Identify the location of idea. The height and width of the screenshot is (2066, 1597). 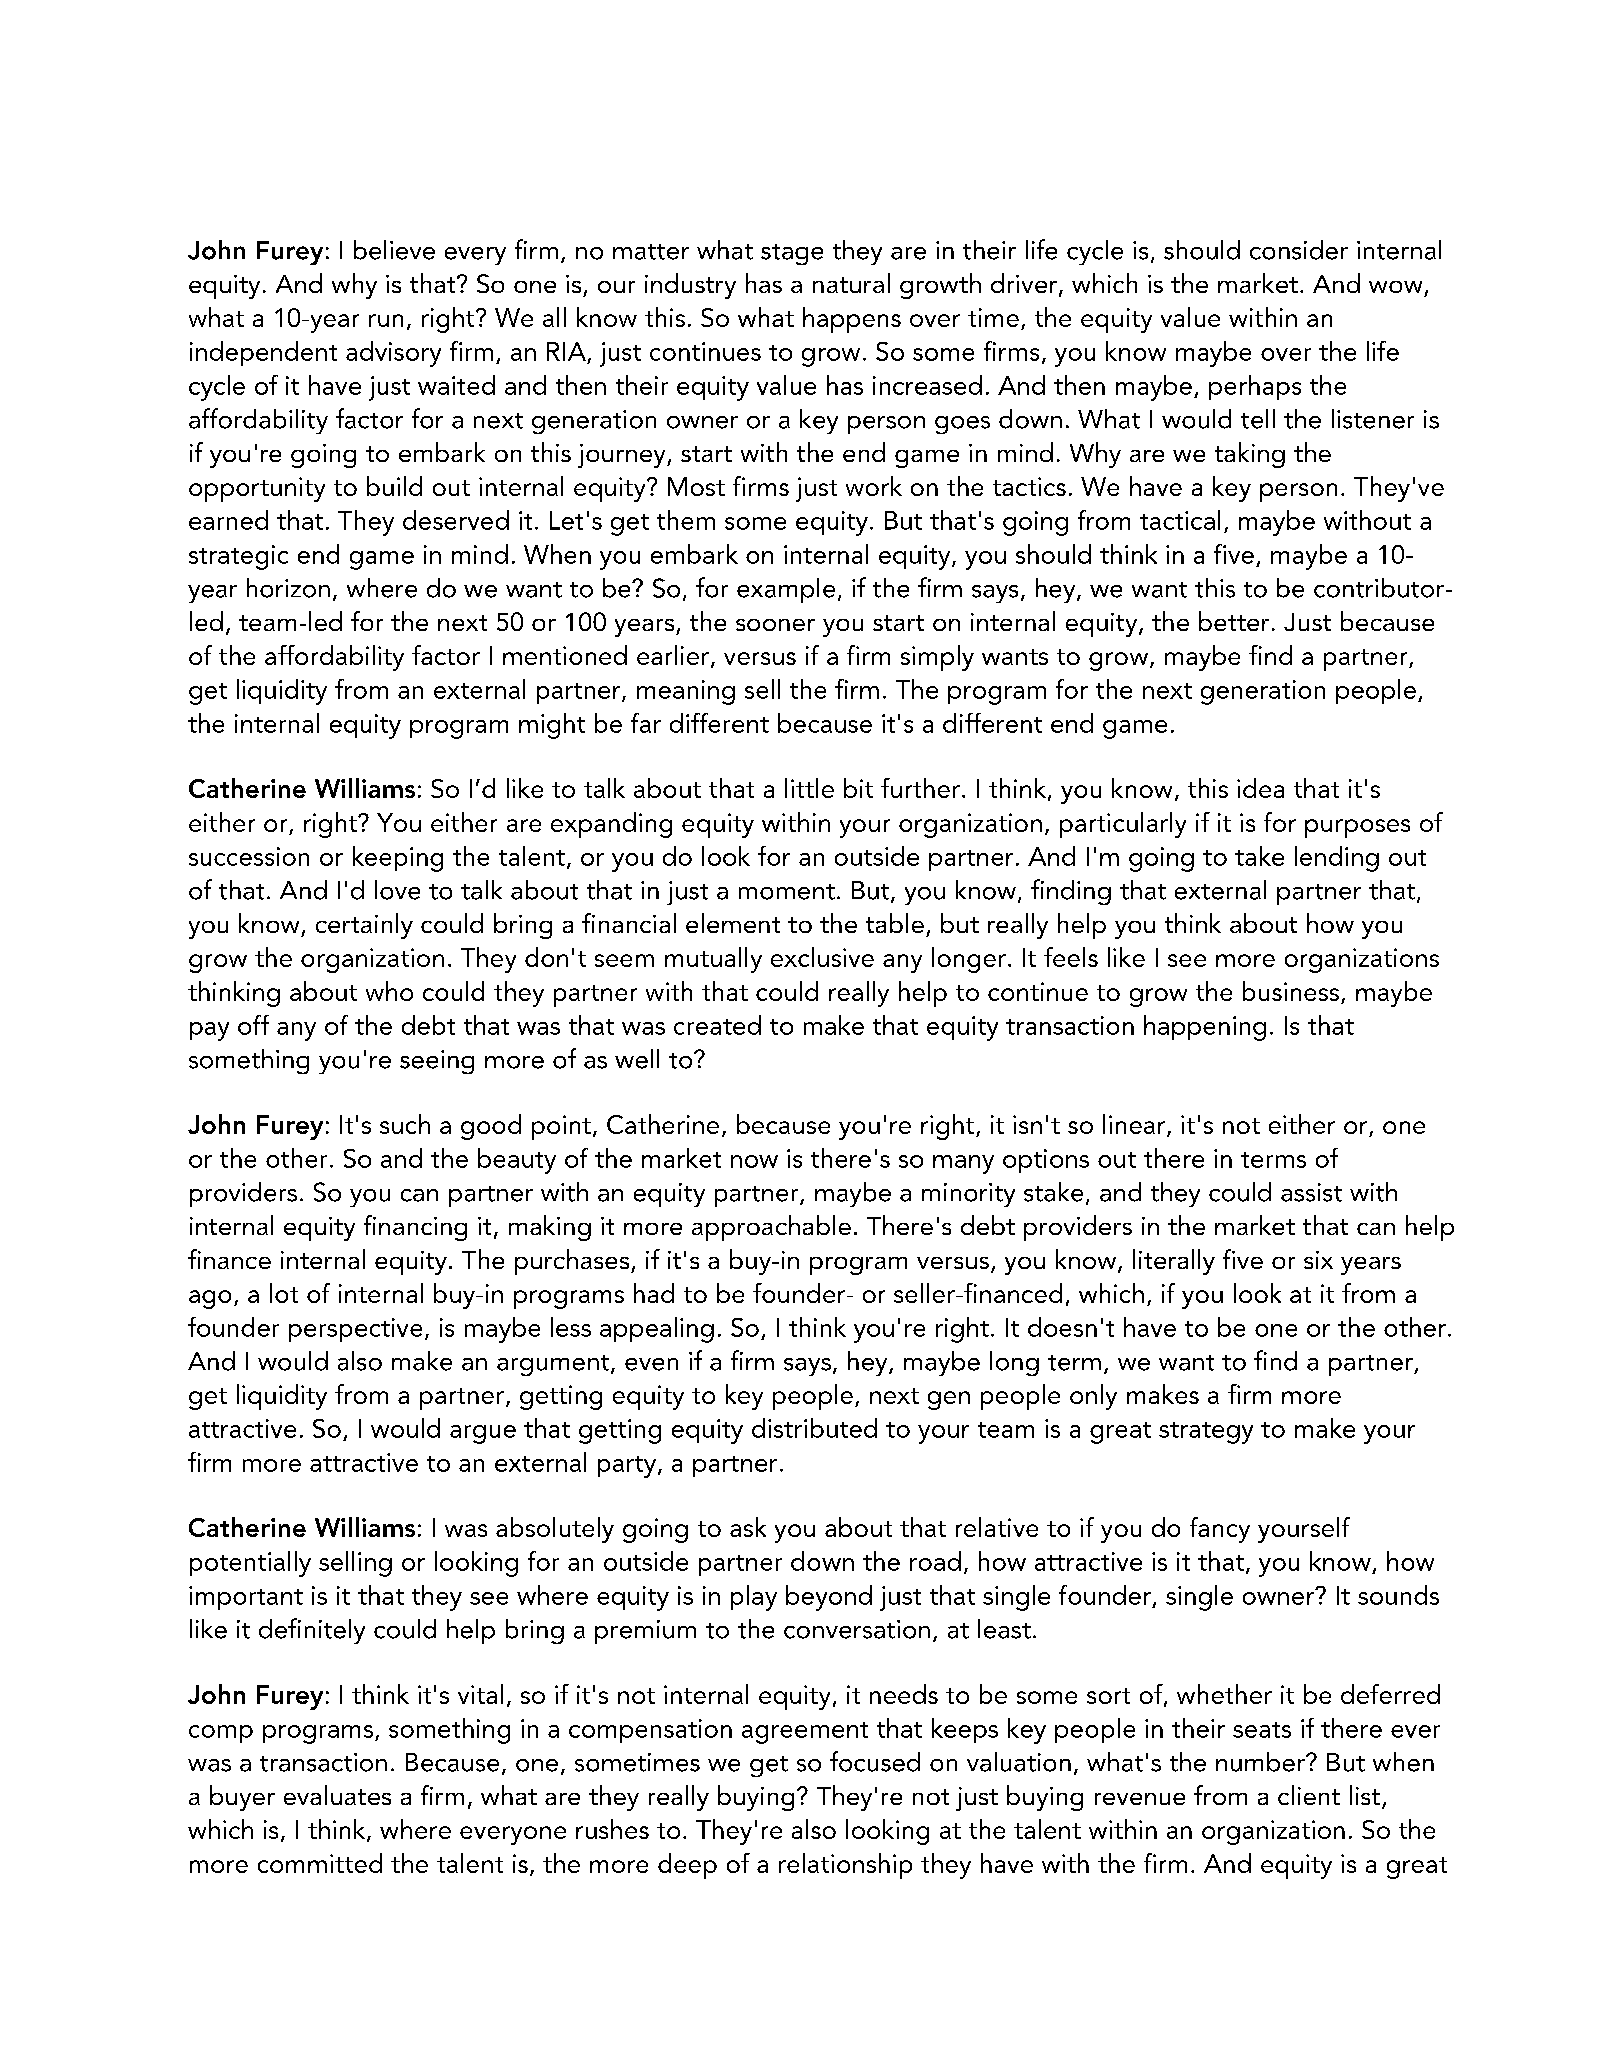
(1260, 788).
